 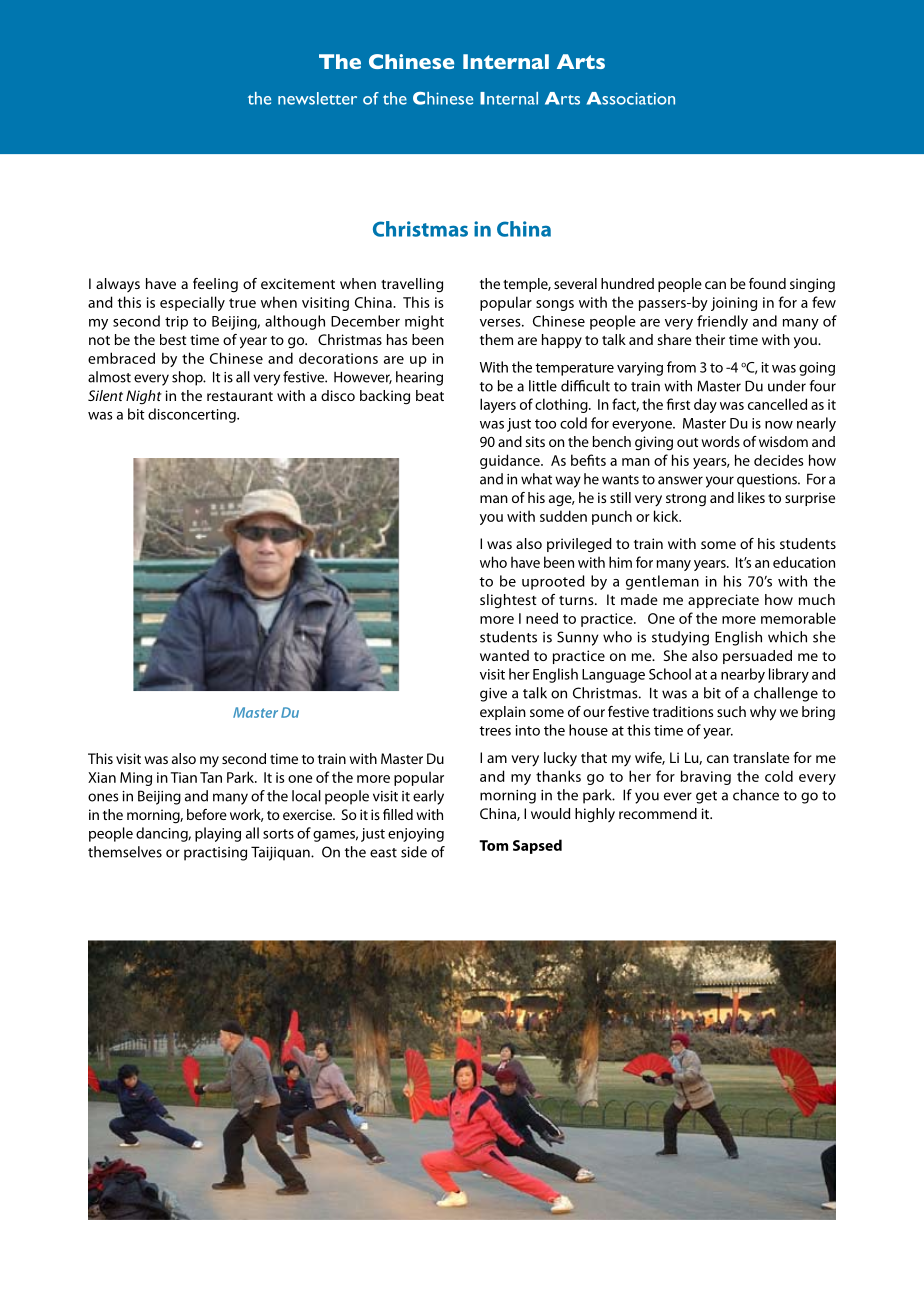 What do you see at coordinates (720, 482) in the screenshot?
I see `your` at bounding box center [720, 482].
